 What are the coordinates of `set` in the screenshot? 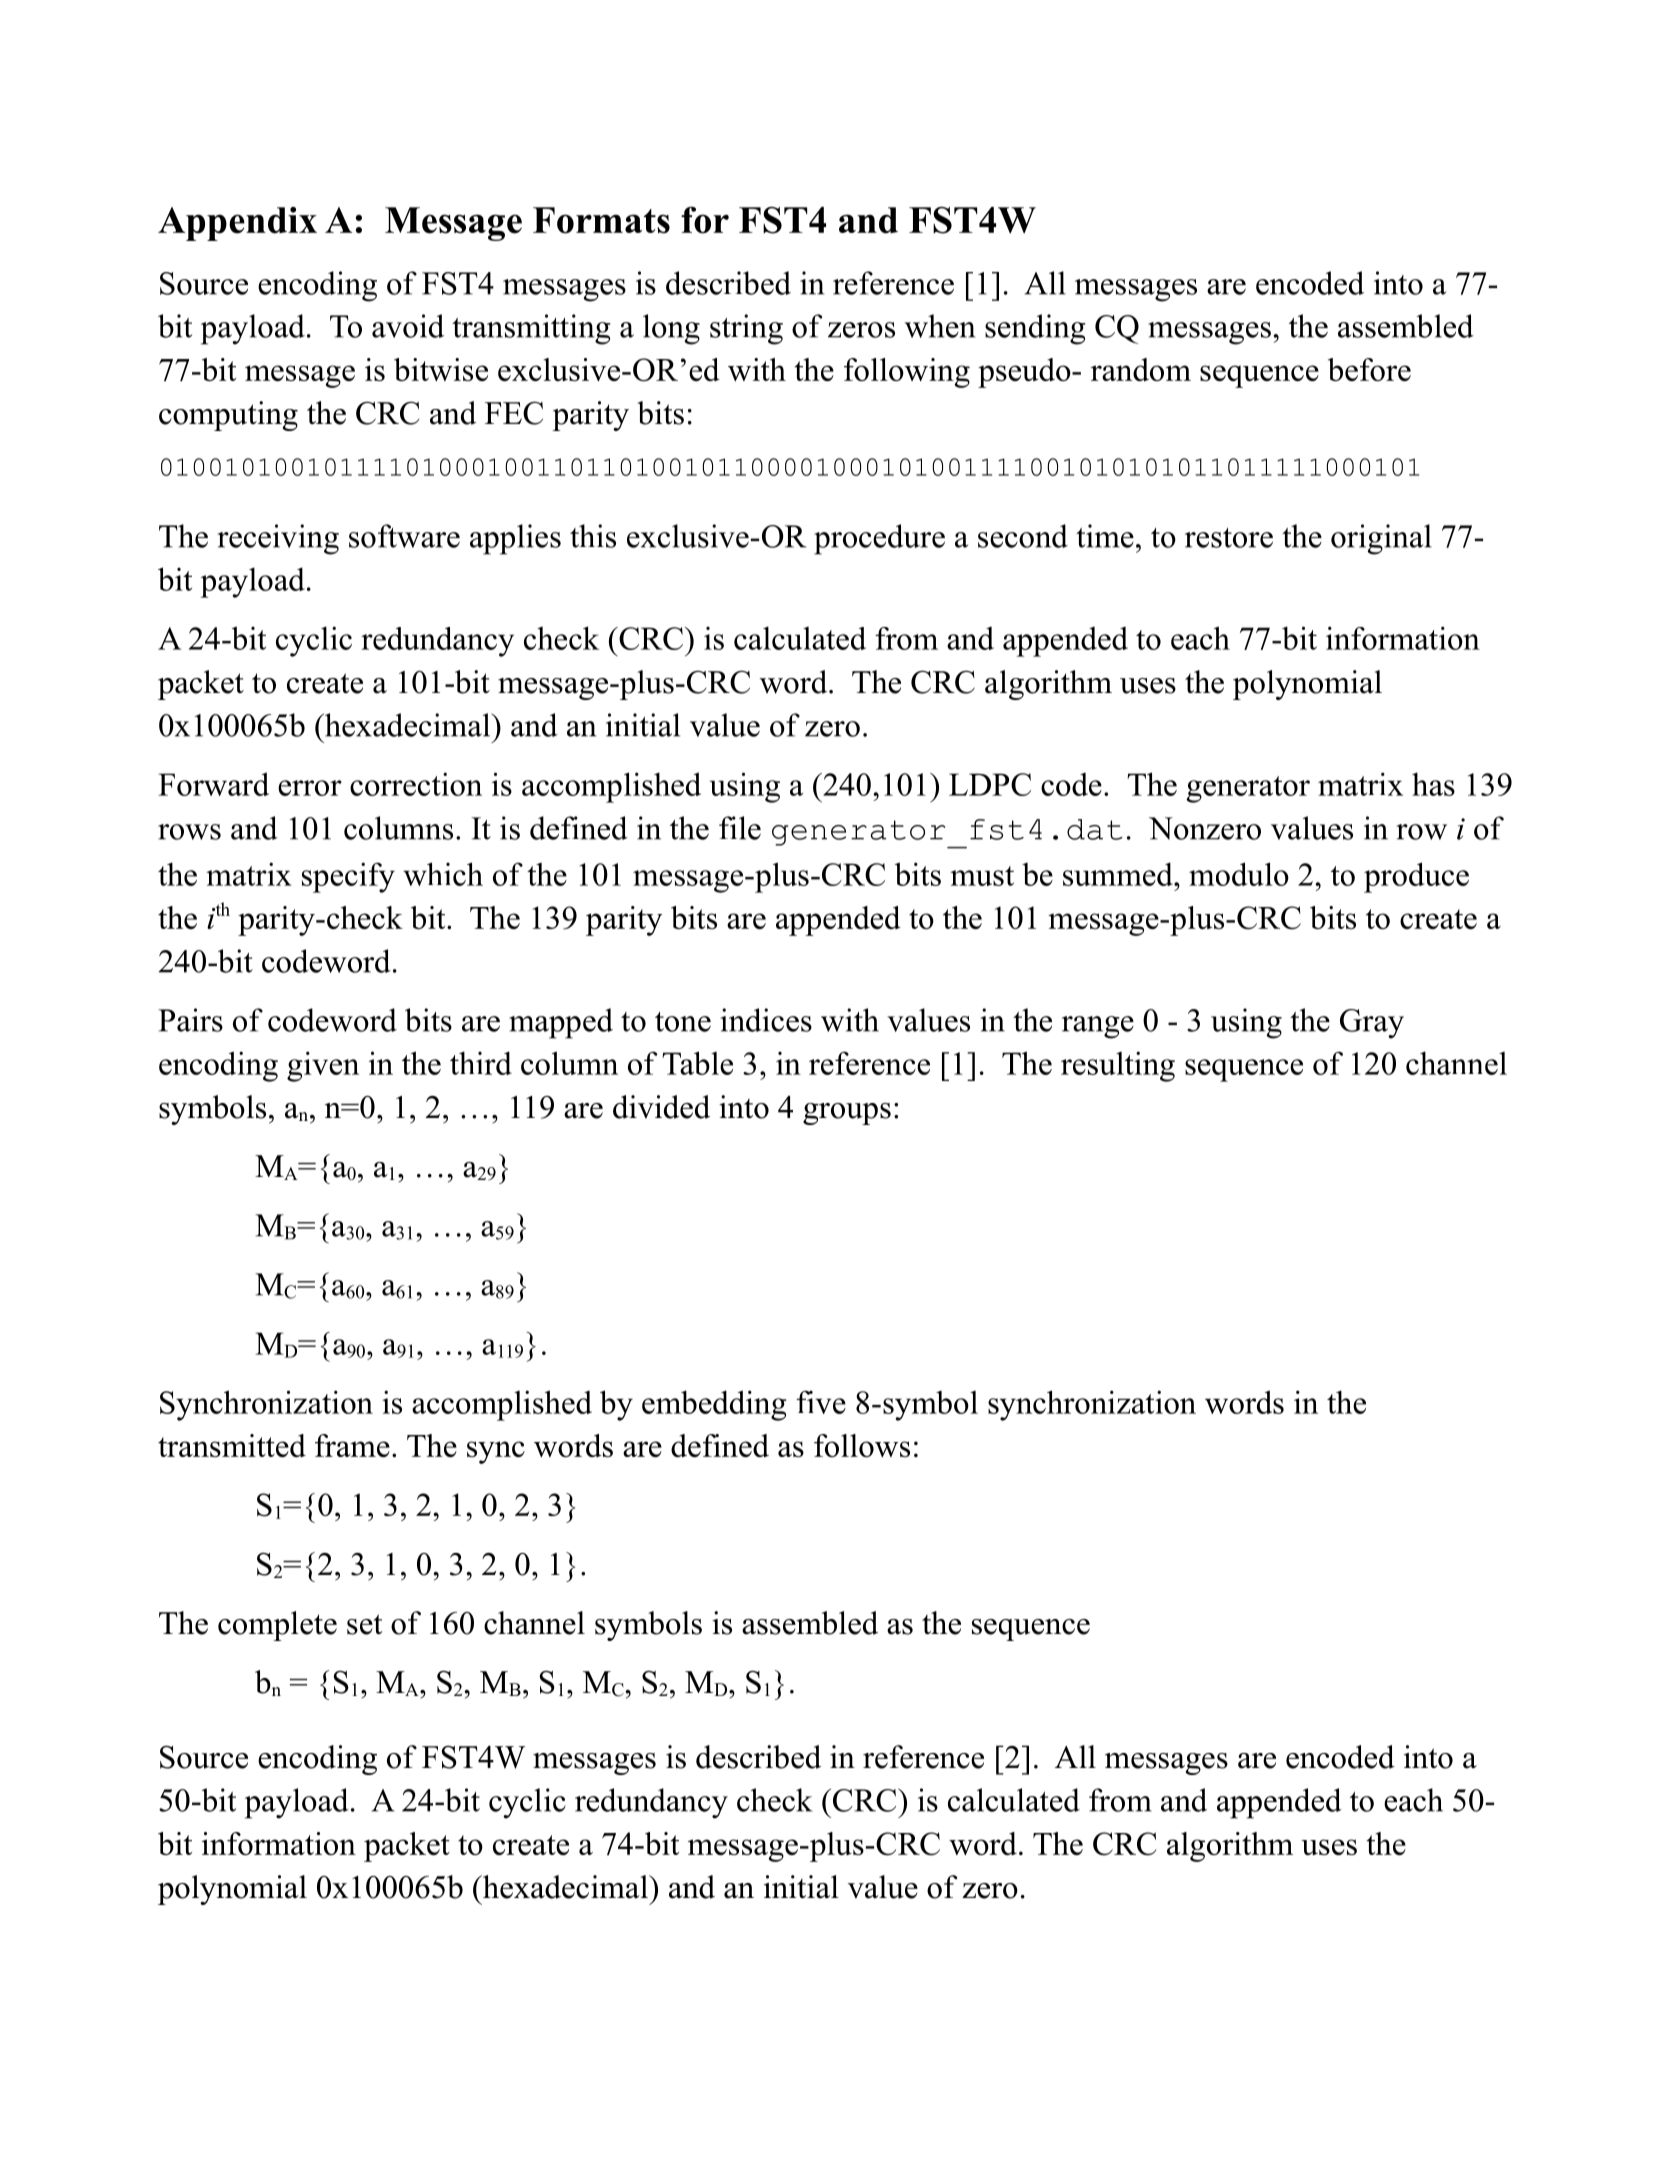 It's located at (364, 1624).
